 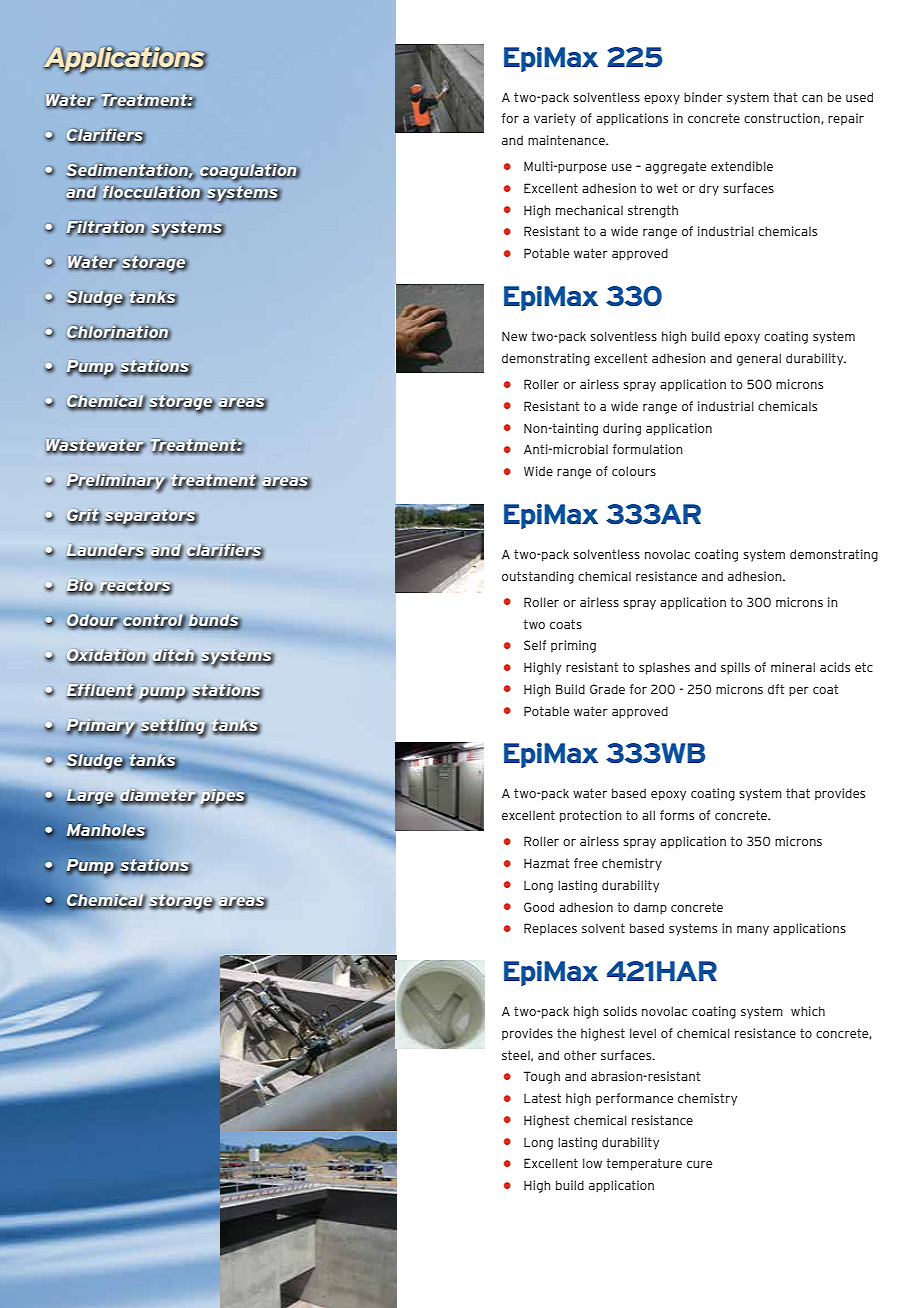 I want to click on Latest, so click(x=542, y=1098).
